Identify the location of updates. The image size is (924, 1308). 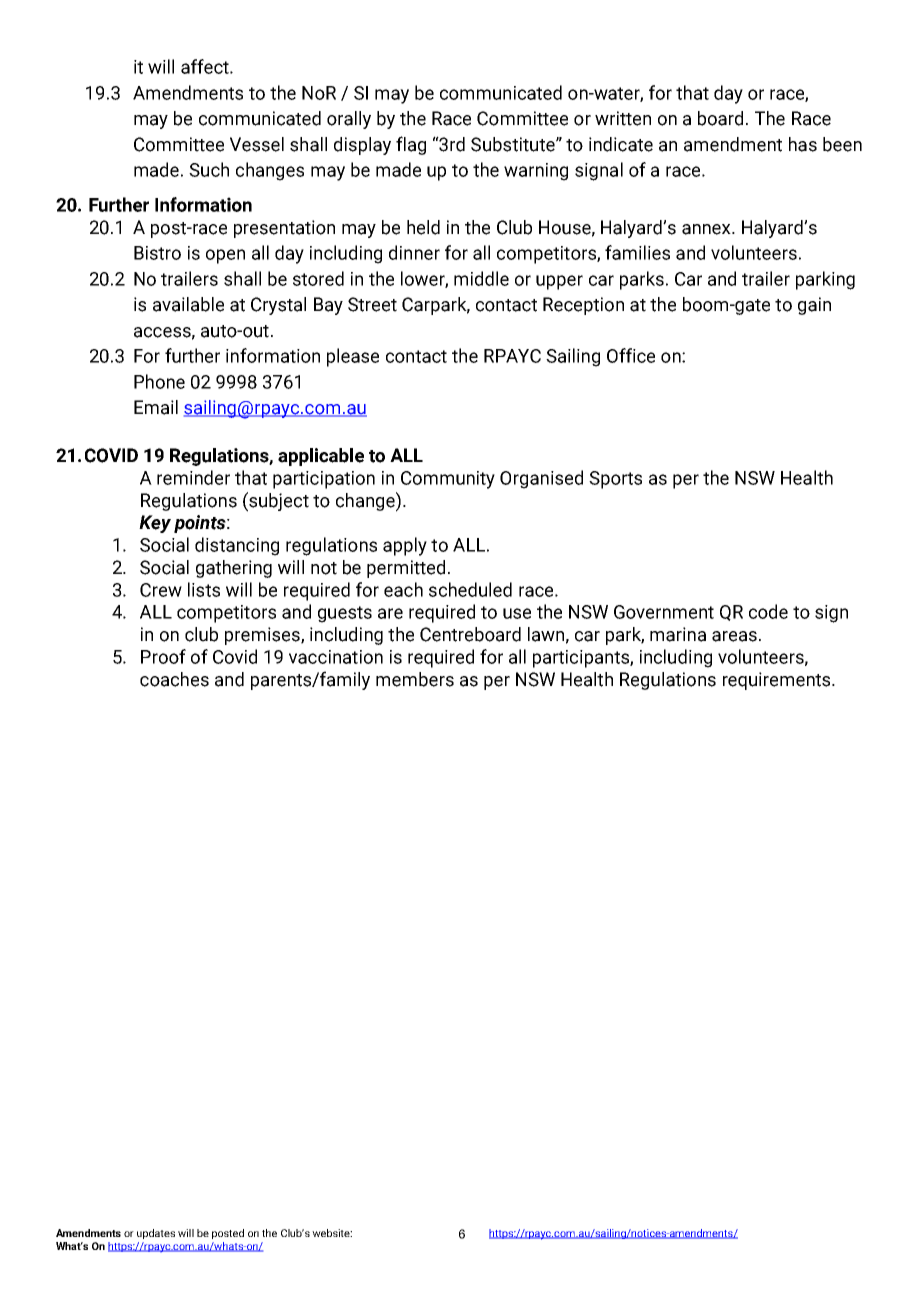
(156, 1234).
